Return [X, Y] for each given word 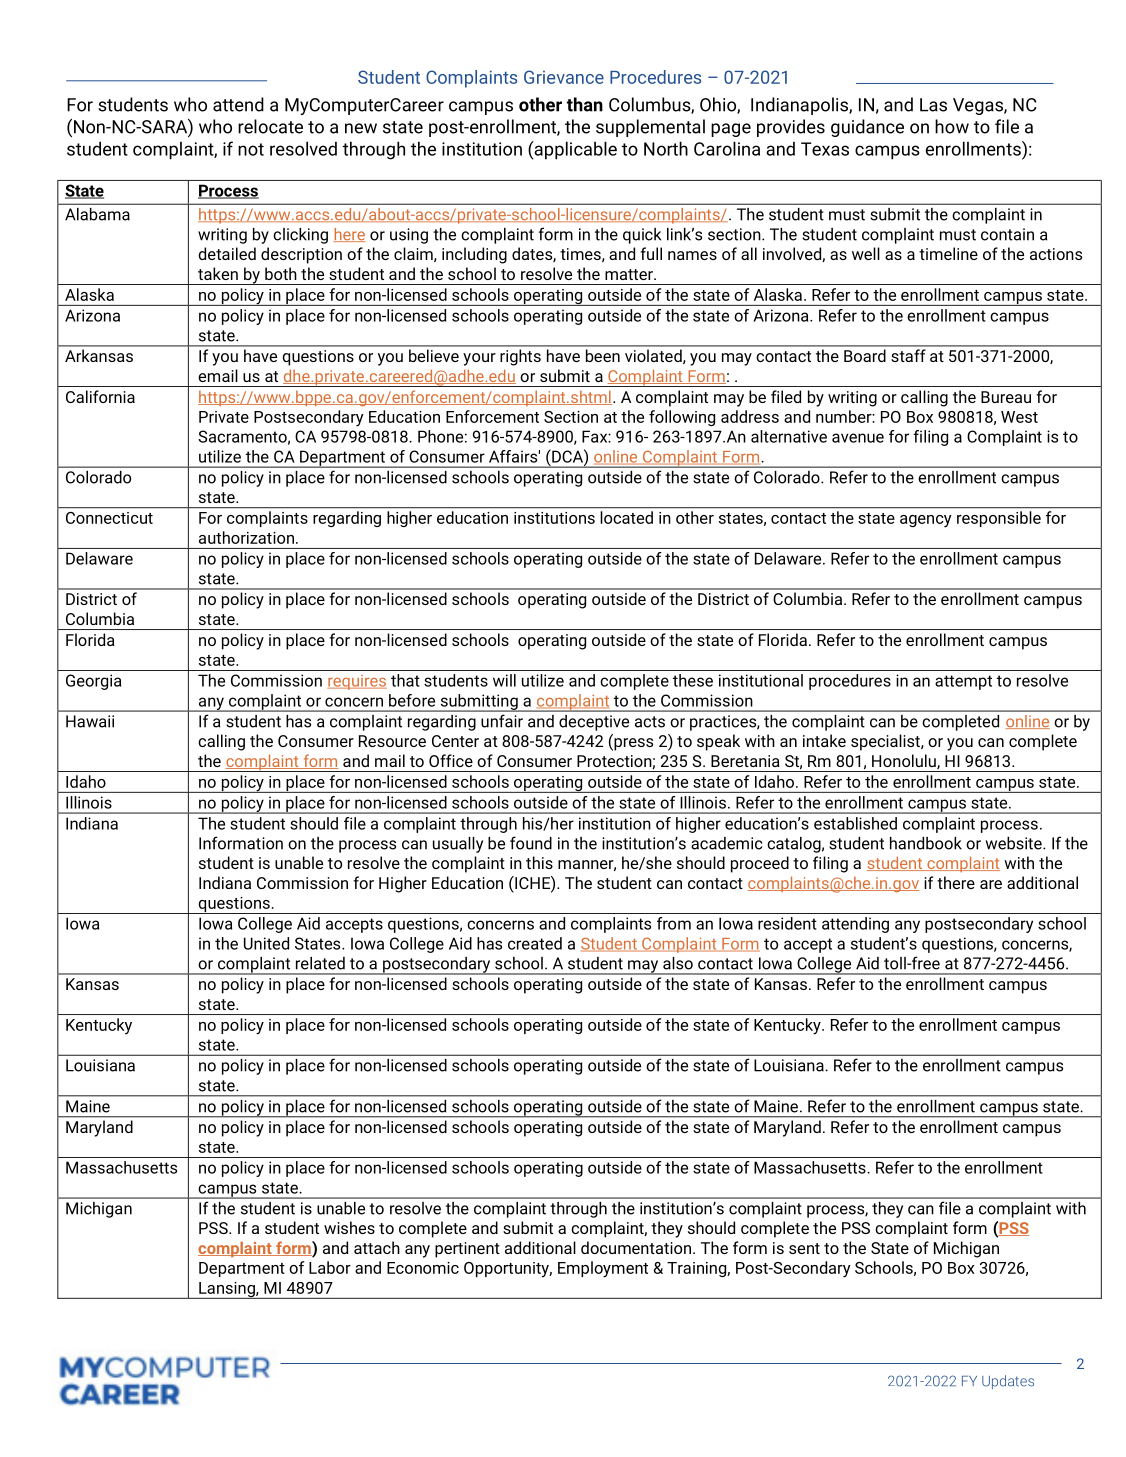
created [535, 943]
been [603, 355]
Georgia [93, 682]
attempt [963, 682]
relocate [270, 126]
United [266, 943]
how [952, 126]
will [504, 680]
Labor [330, 1267]
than [585, 104]
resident [787, 923]
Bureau [1006, 397]
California [100, 396]
